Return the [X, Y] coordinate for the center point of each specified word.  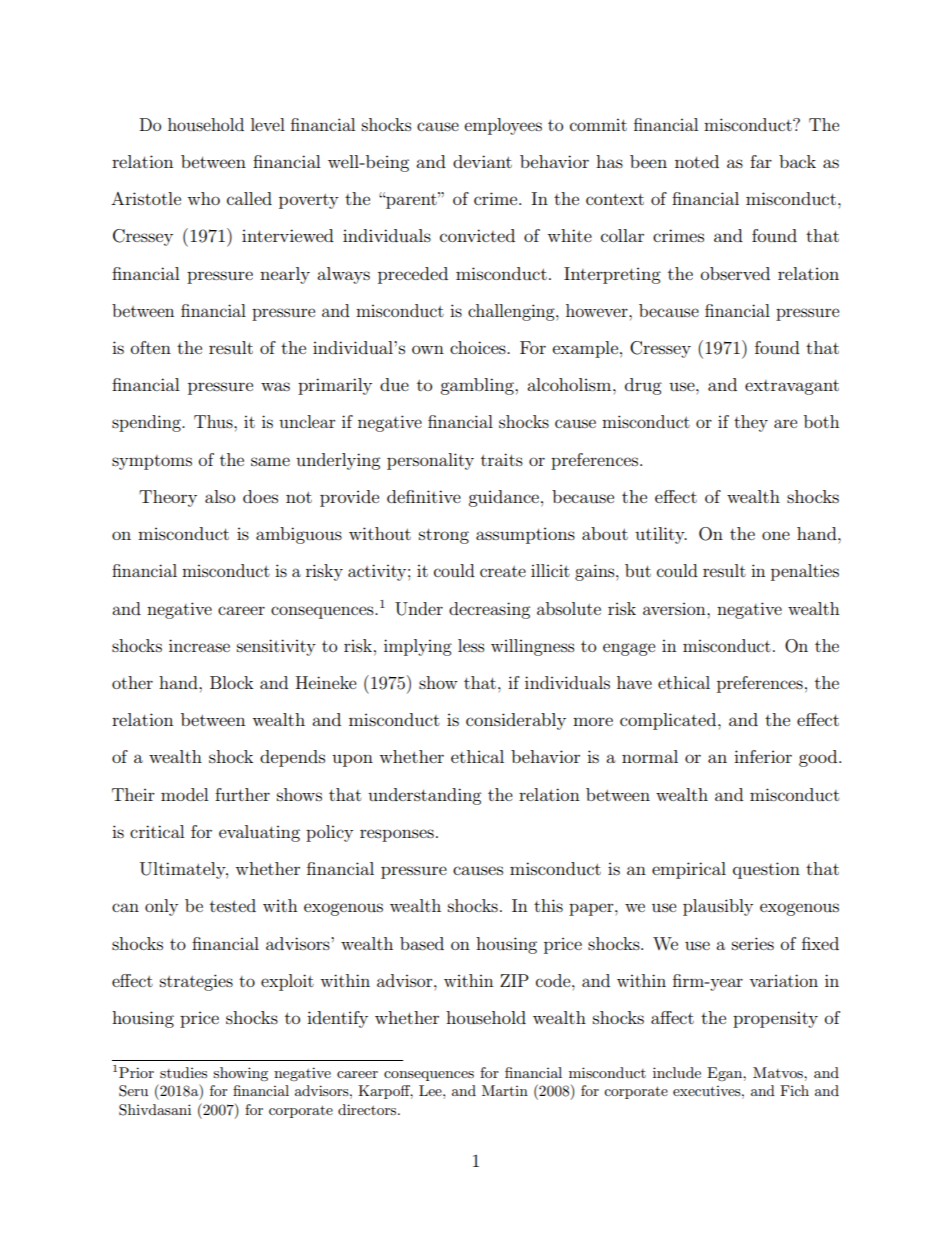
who [203, 198]
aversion [675, 609]
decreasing [489, 610]
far [761, 161]
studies [183, 1072]
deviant [482, 161]
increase [199, 645]
